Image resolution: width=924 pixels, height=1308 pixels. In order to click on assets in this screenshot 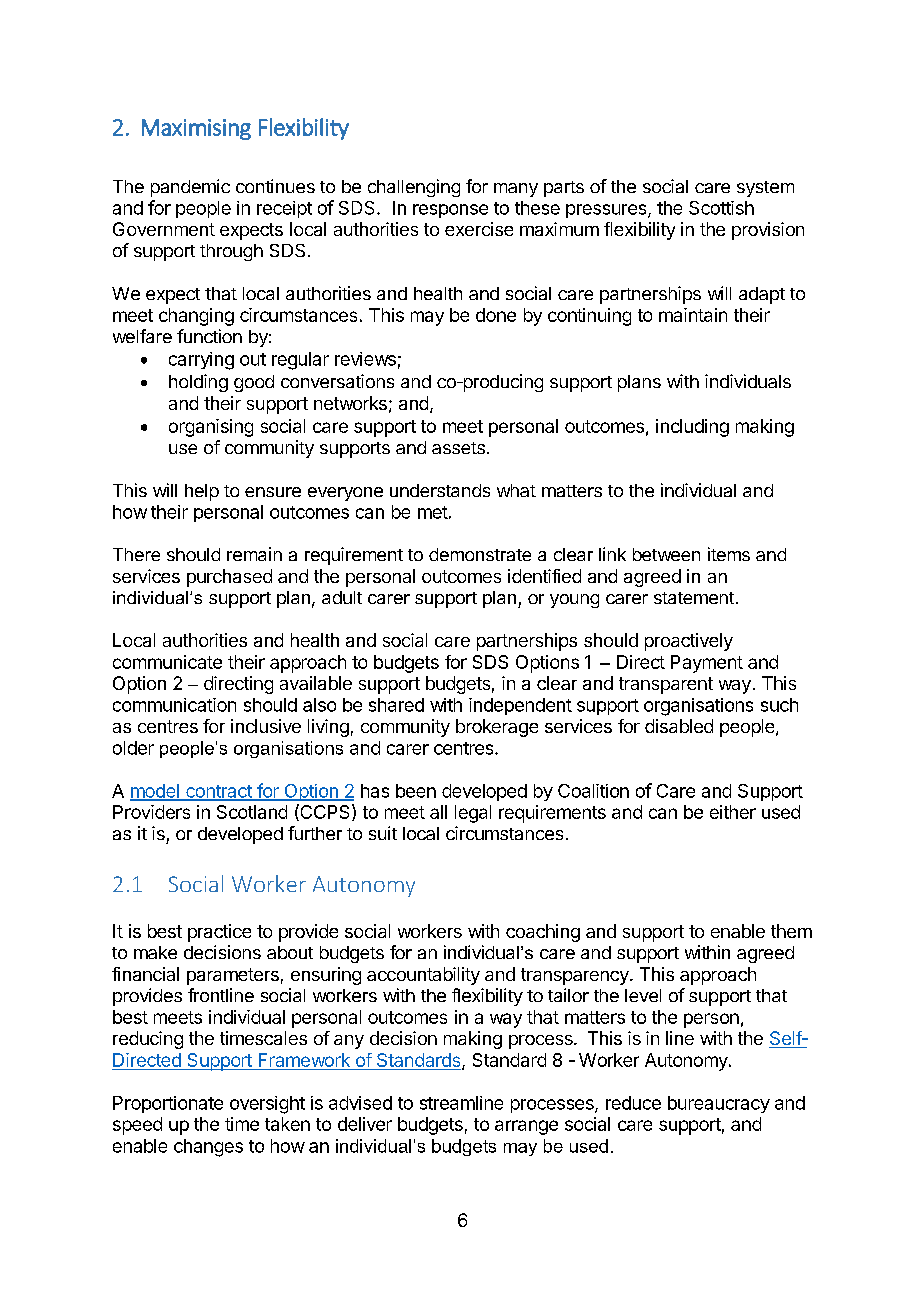, I will do `click(458, 448)`.
